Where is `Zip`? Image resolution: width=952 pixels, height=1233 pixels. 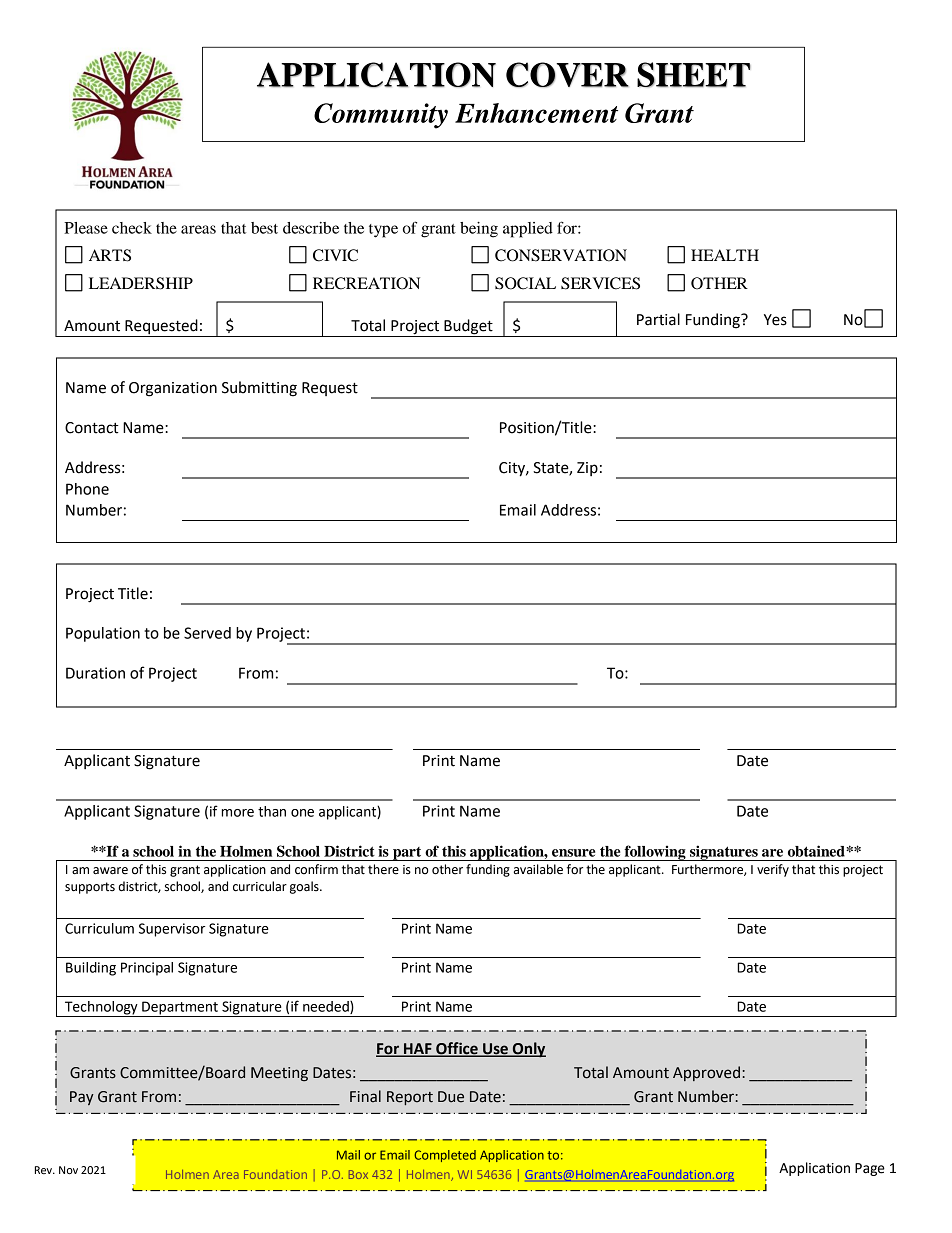
Zip is located at coordinates (587, 469).
